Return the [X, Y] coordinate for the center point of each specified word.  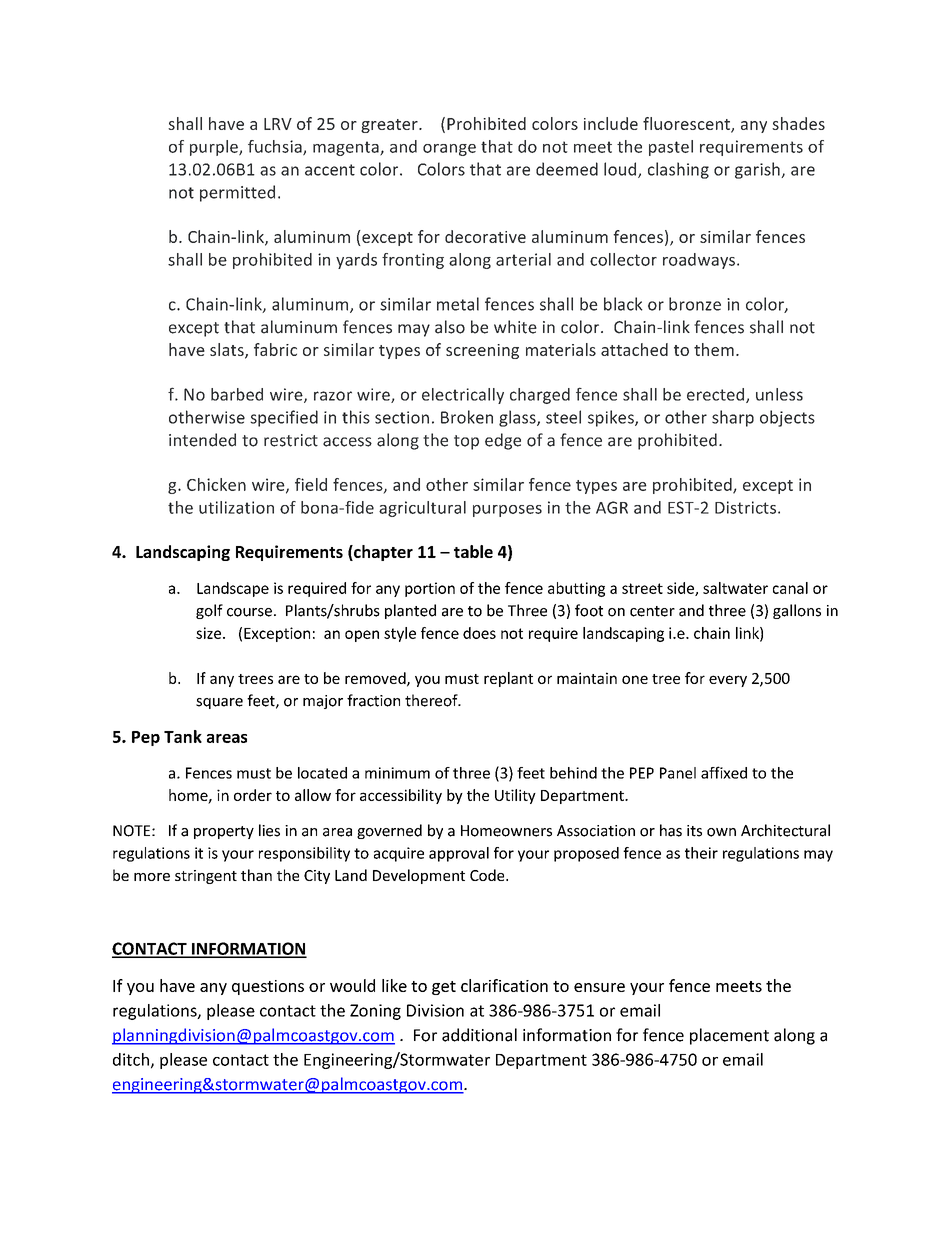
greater [390, 126]
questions [268, 987]
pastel [671, 148]
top [466, 442]
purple [215, 148]
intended [202, 440]
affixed [724, 772]
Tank [183, 736]
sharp [733, 418]
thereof [432, 700]
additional [479, 1035]
